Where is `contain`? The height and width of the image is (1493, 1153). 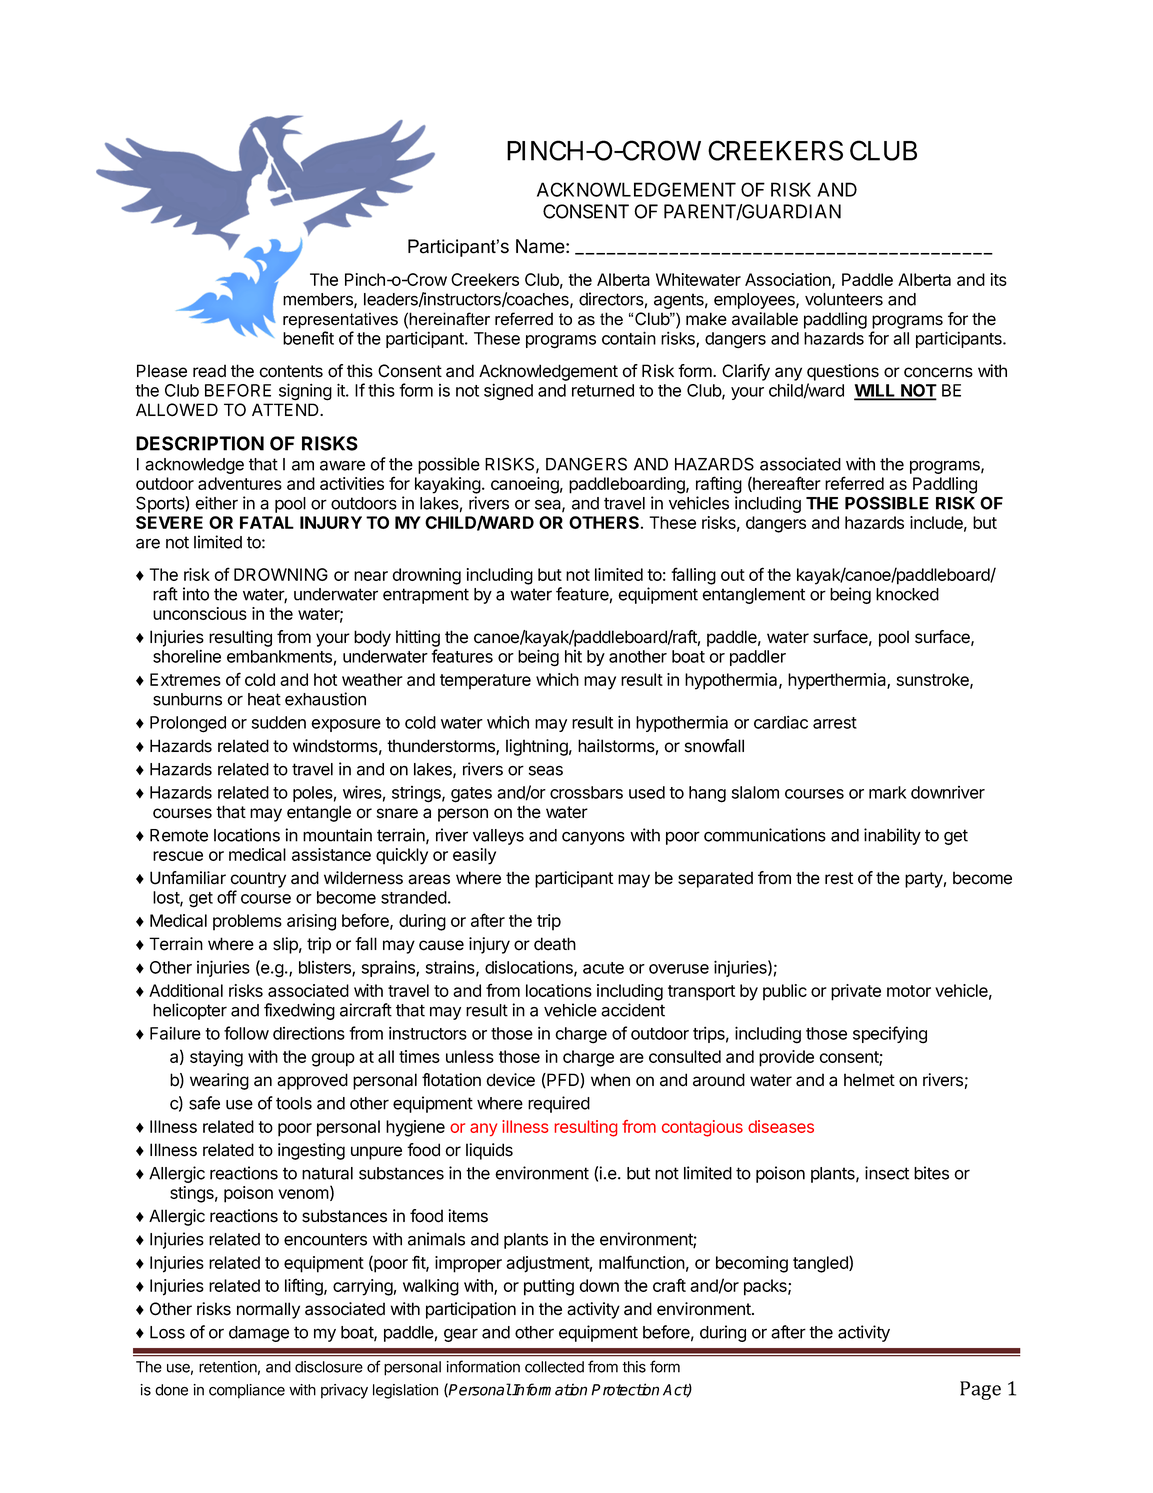 contain is located at coordinates (629, 338).
